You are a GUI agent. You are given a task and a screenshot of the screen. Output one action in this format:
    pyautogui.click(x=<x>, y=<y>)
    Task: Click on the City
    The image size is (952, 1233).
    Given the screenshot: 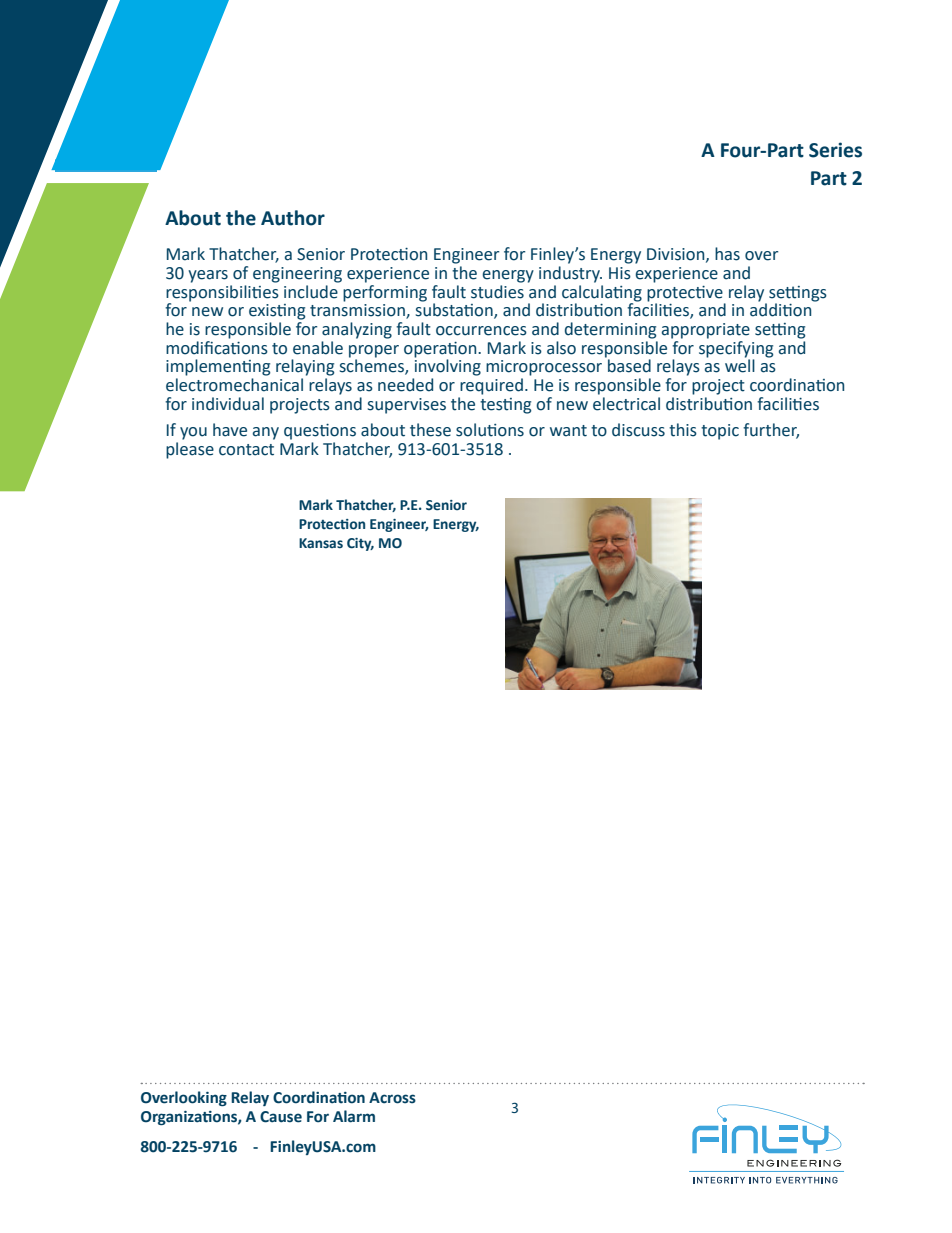 What is the action you would take?
    pyautogui.click(x=360, y=544)
